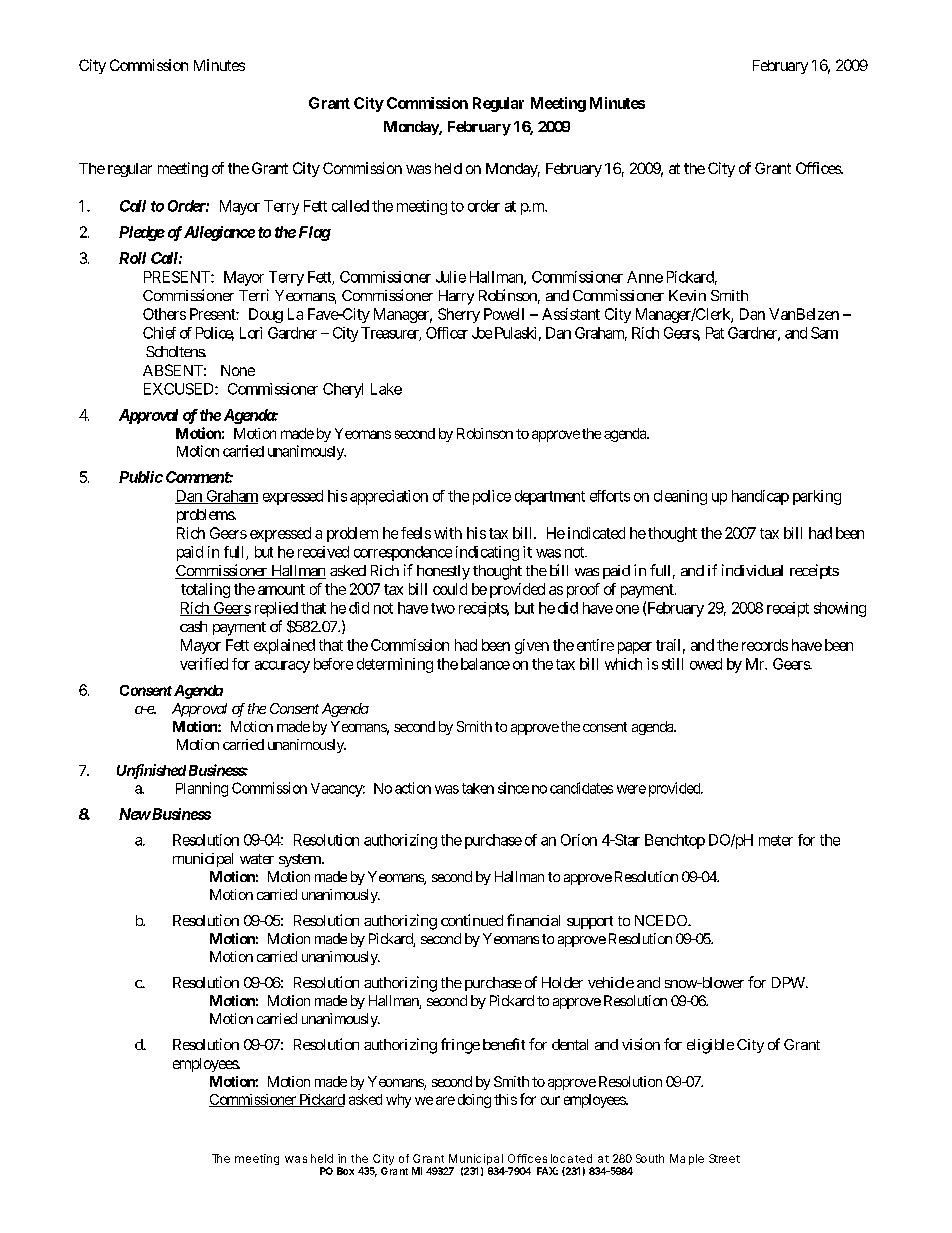 The width and height of the page is (952, 1233). What do you see at coordinates (485, 664) in the page?
I see `balance` at bounding box center [485, 664].
